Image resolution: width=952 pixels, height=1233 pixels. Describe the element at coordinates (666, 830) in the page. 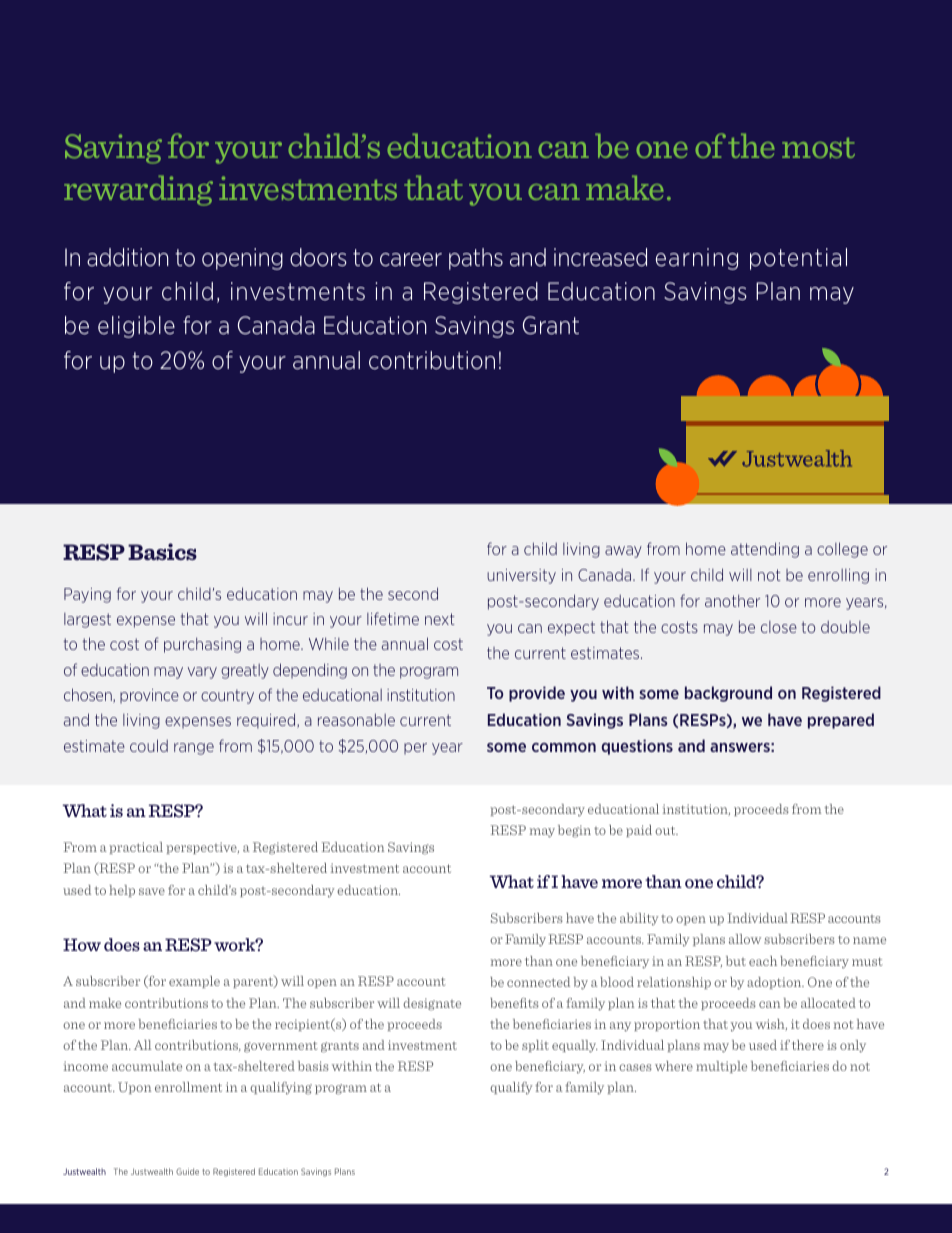

I see `out` at that location.
